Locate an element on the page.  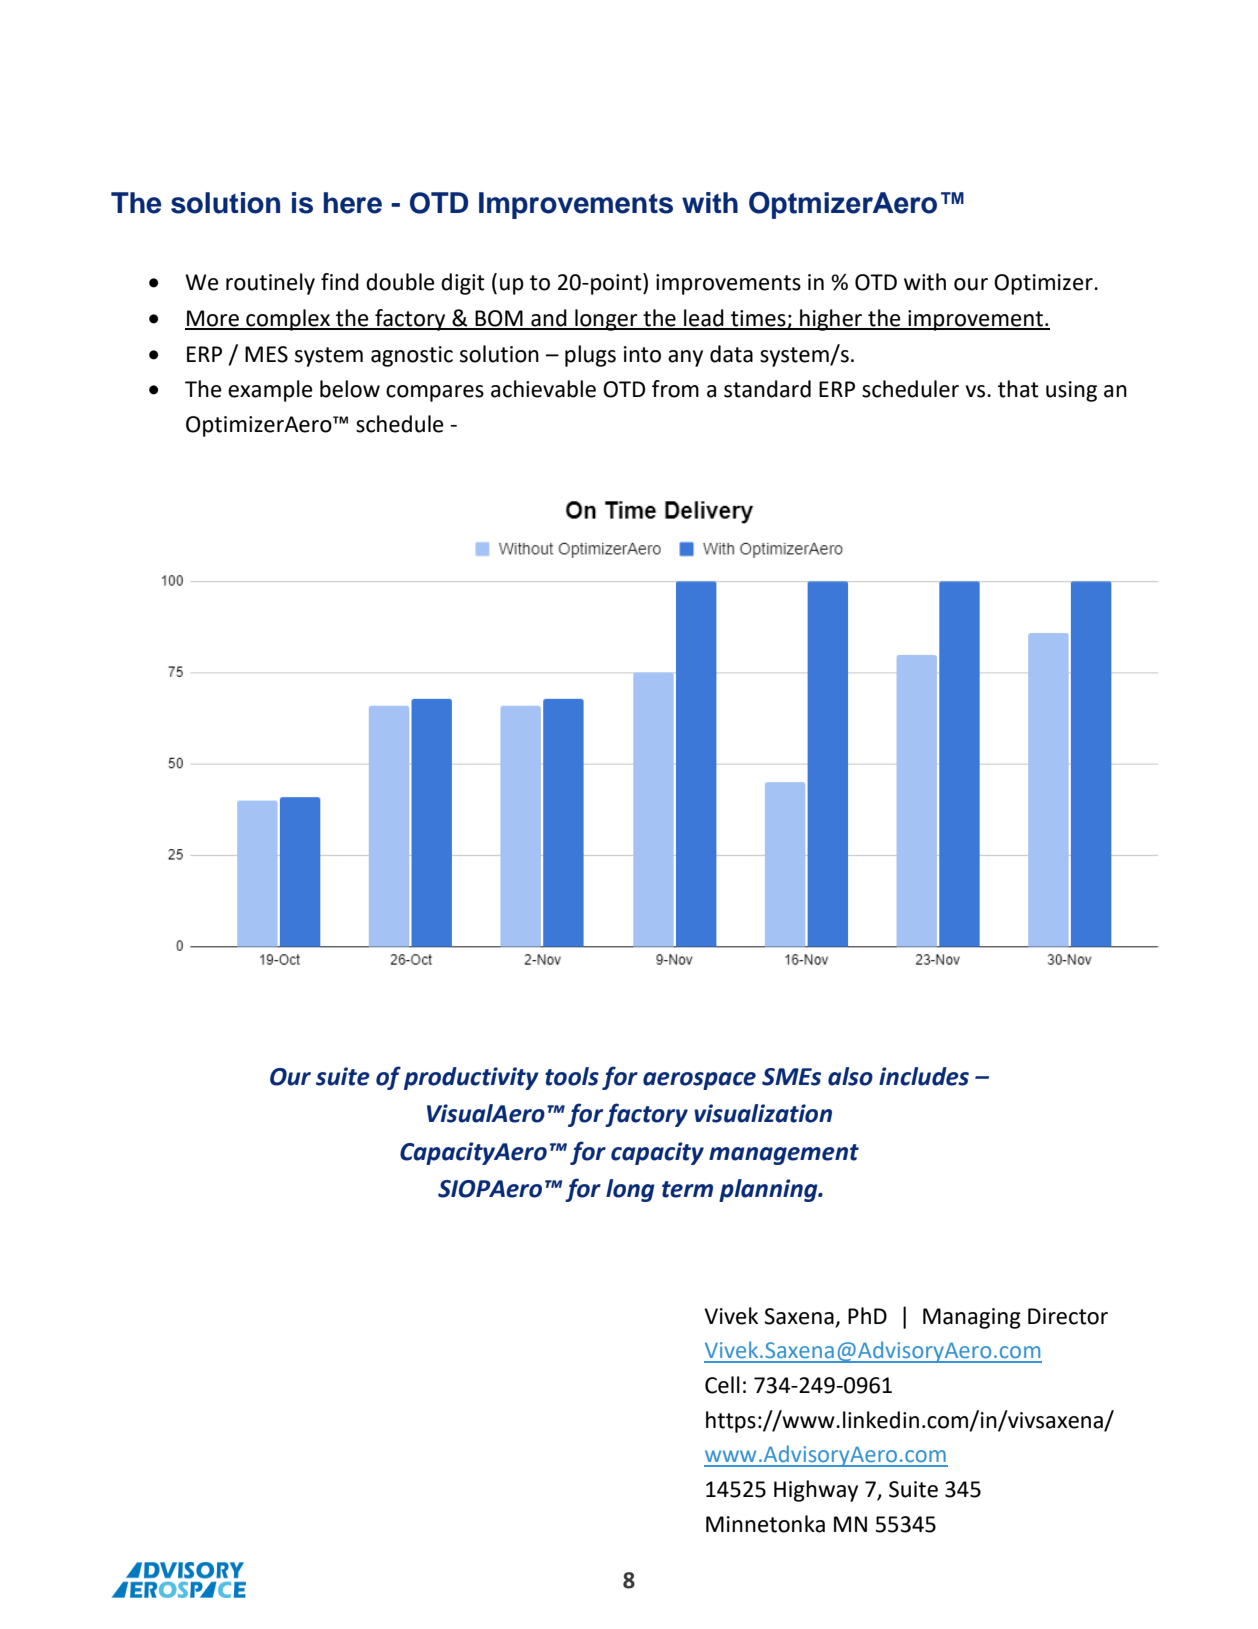
higher is located at coordinates (831, 320).
